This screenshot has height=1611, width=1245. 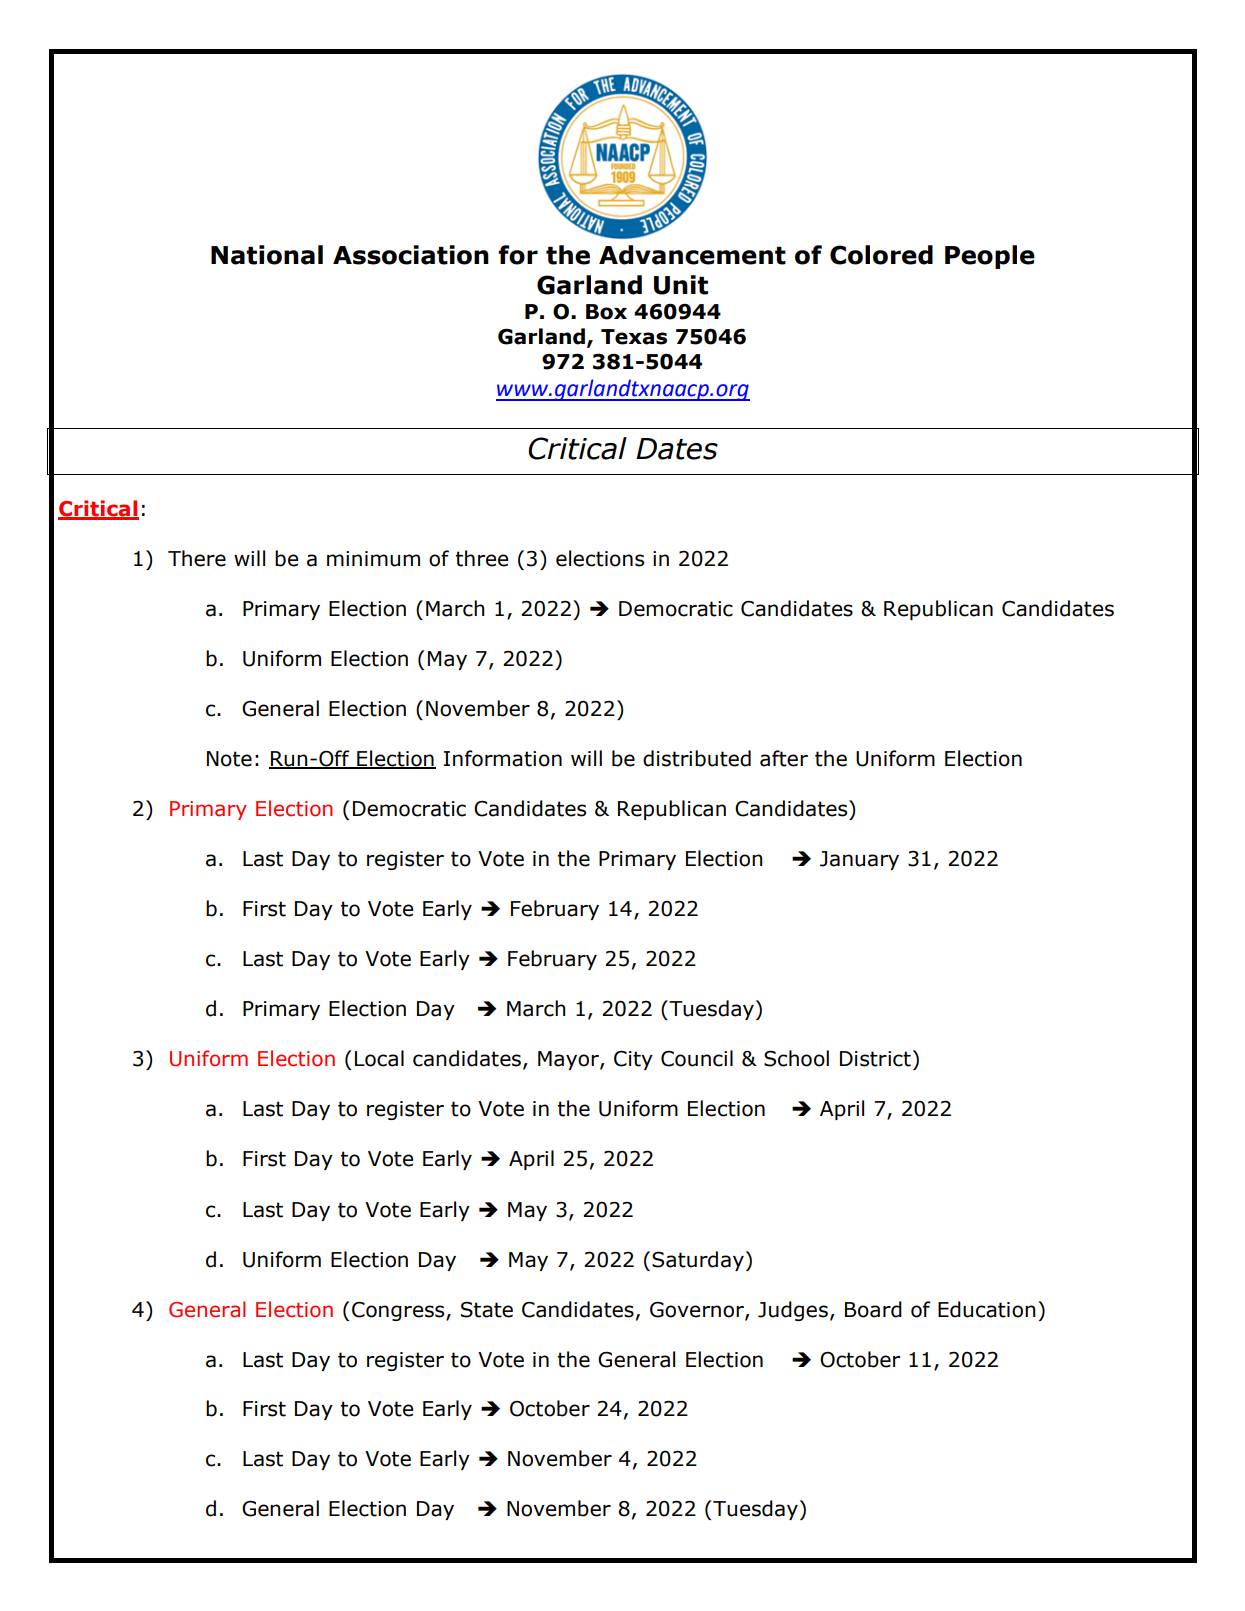 I want to click on Texas, so click(x=634, y=337).
